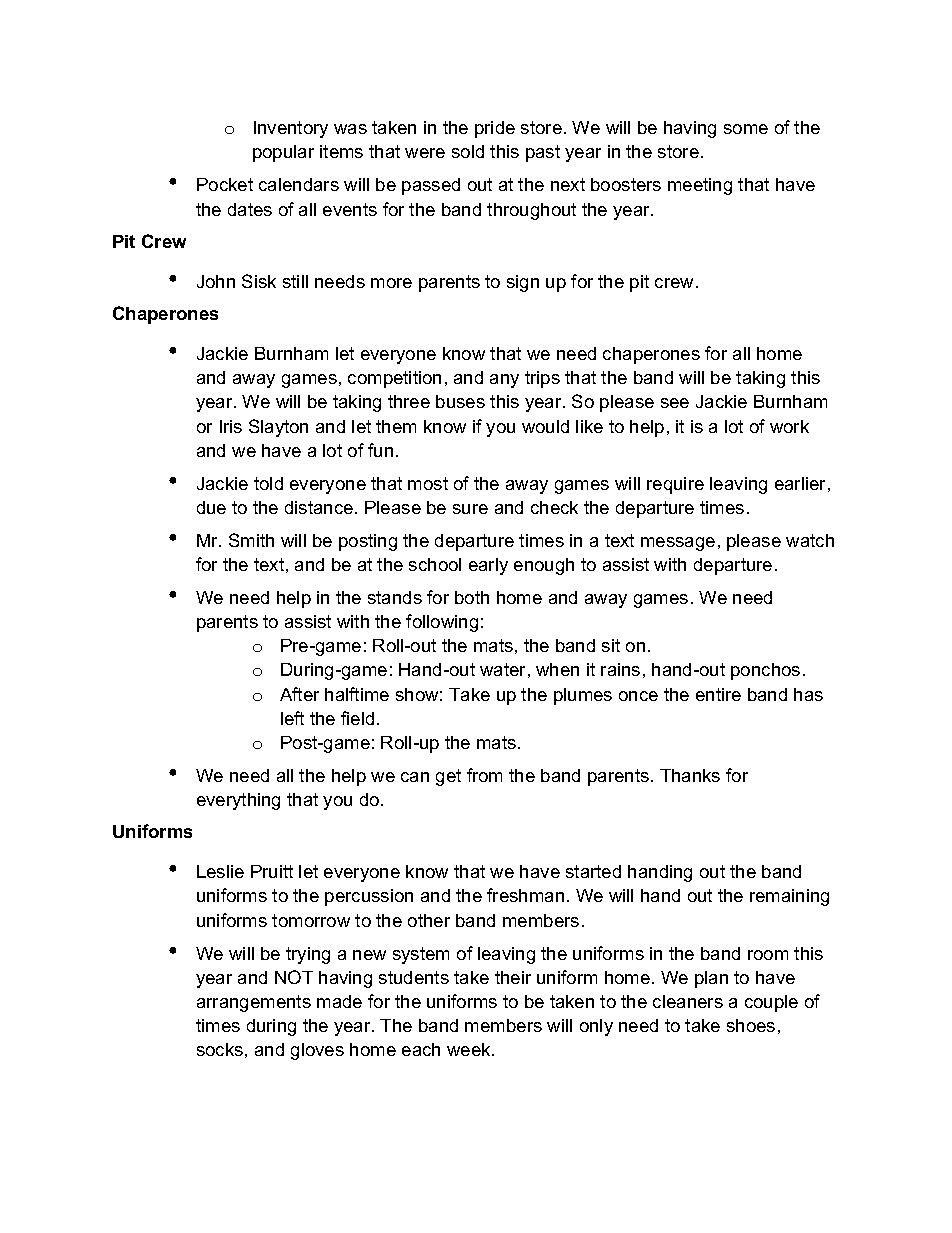 The width and height of the page is (952, 1233). I want to click on popular, so click(283, 153).
